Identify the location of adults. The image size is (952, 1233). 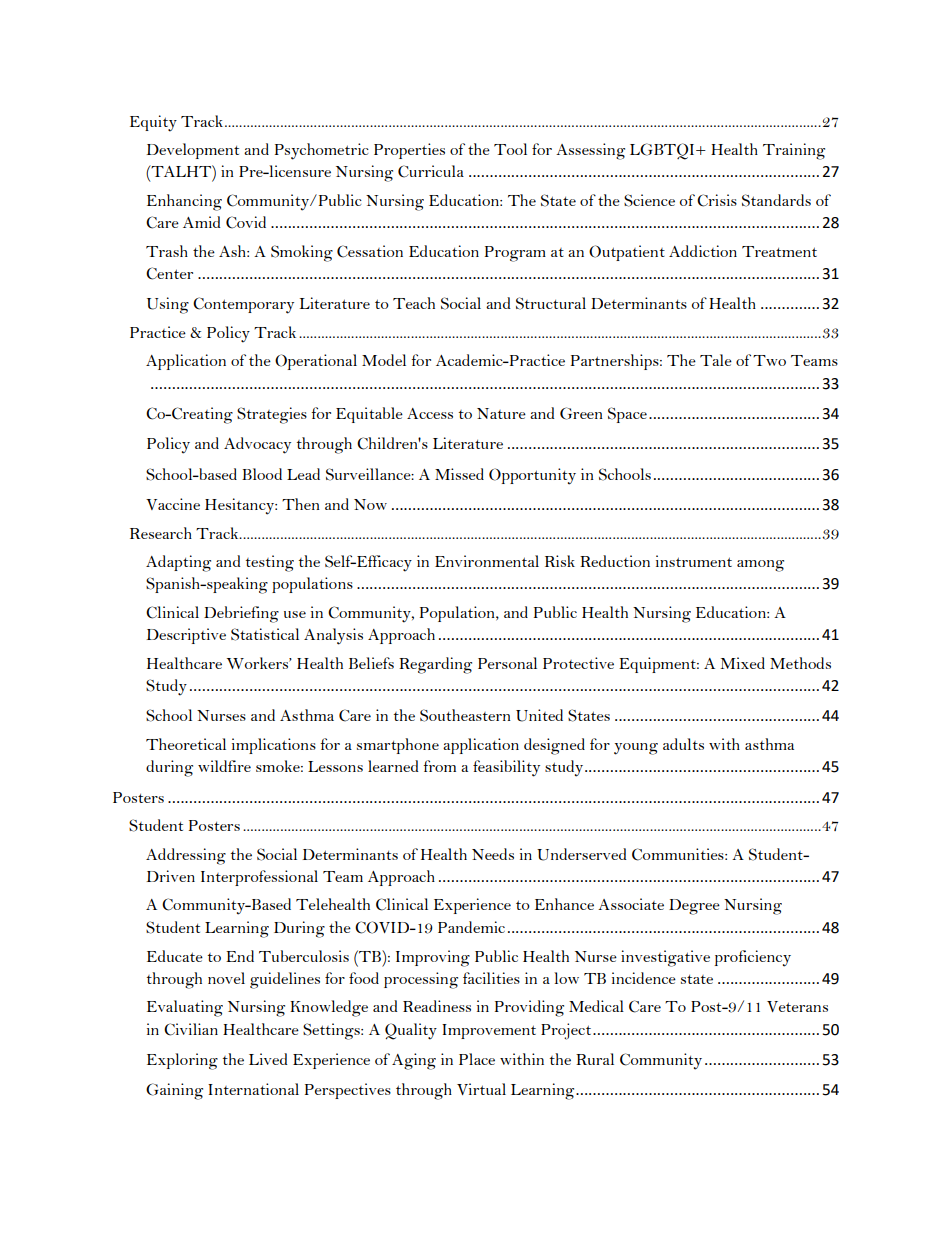
(683, 744).
